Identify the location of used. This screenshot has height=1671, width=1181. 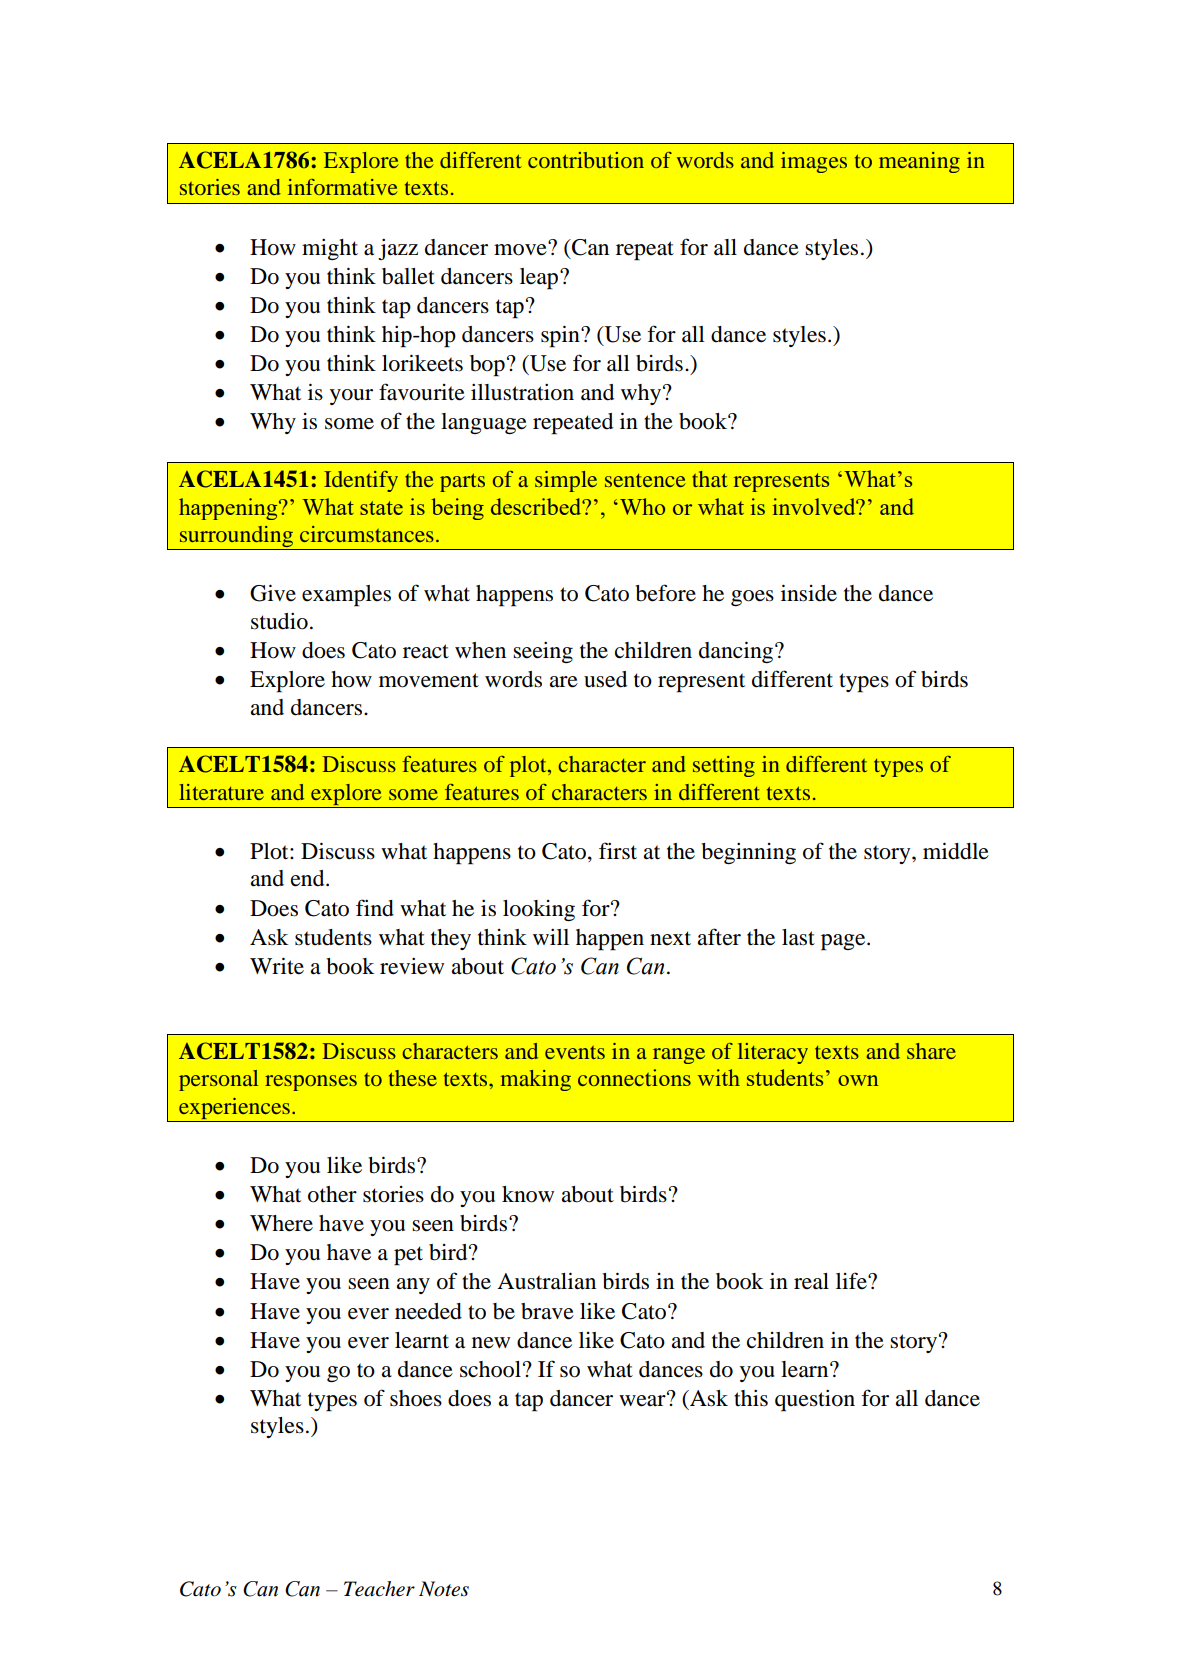
(605, 679).
